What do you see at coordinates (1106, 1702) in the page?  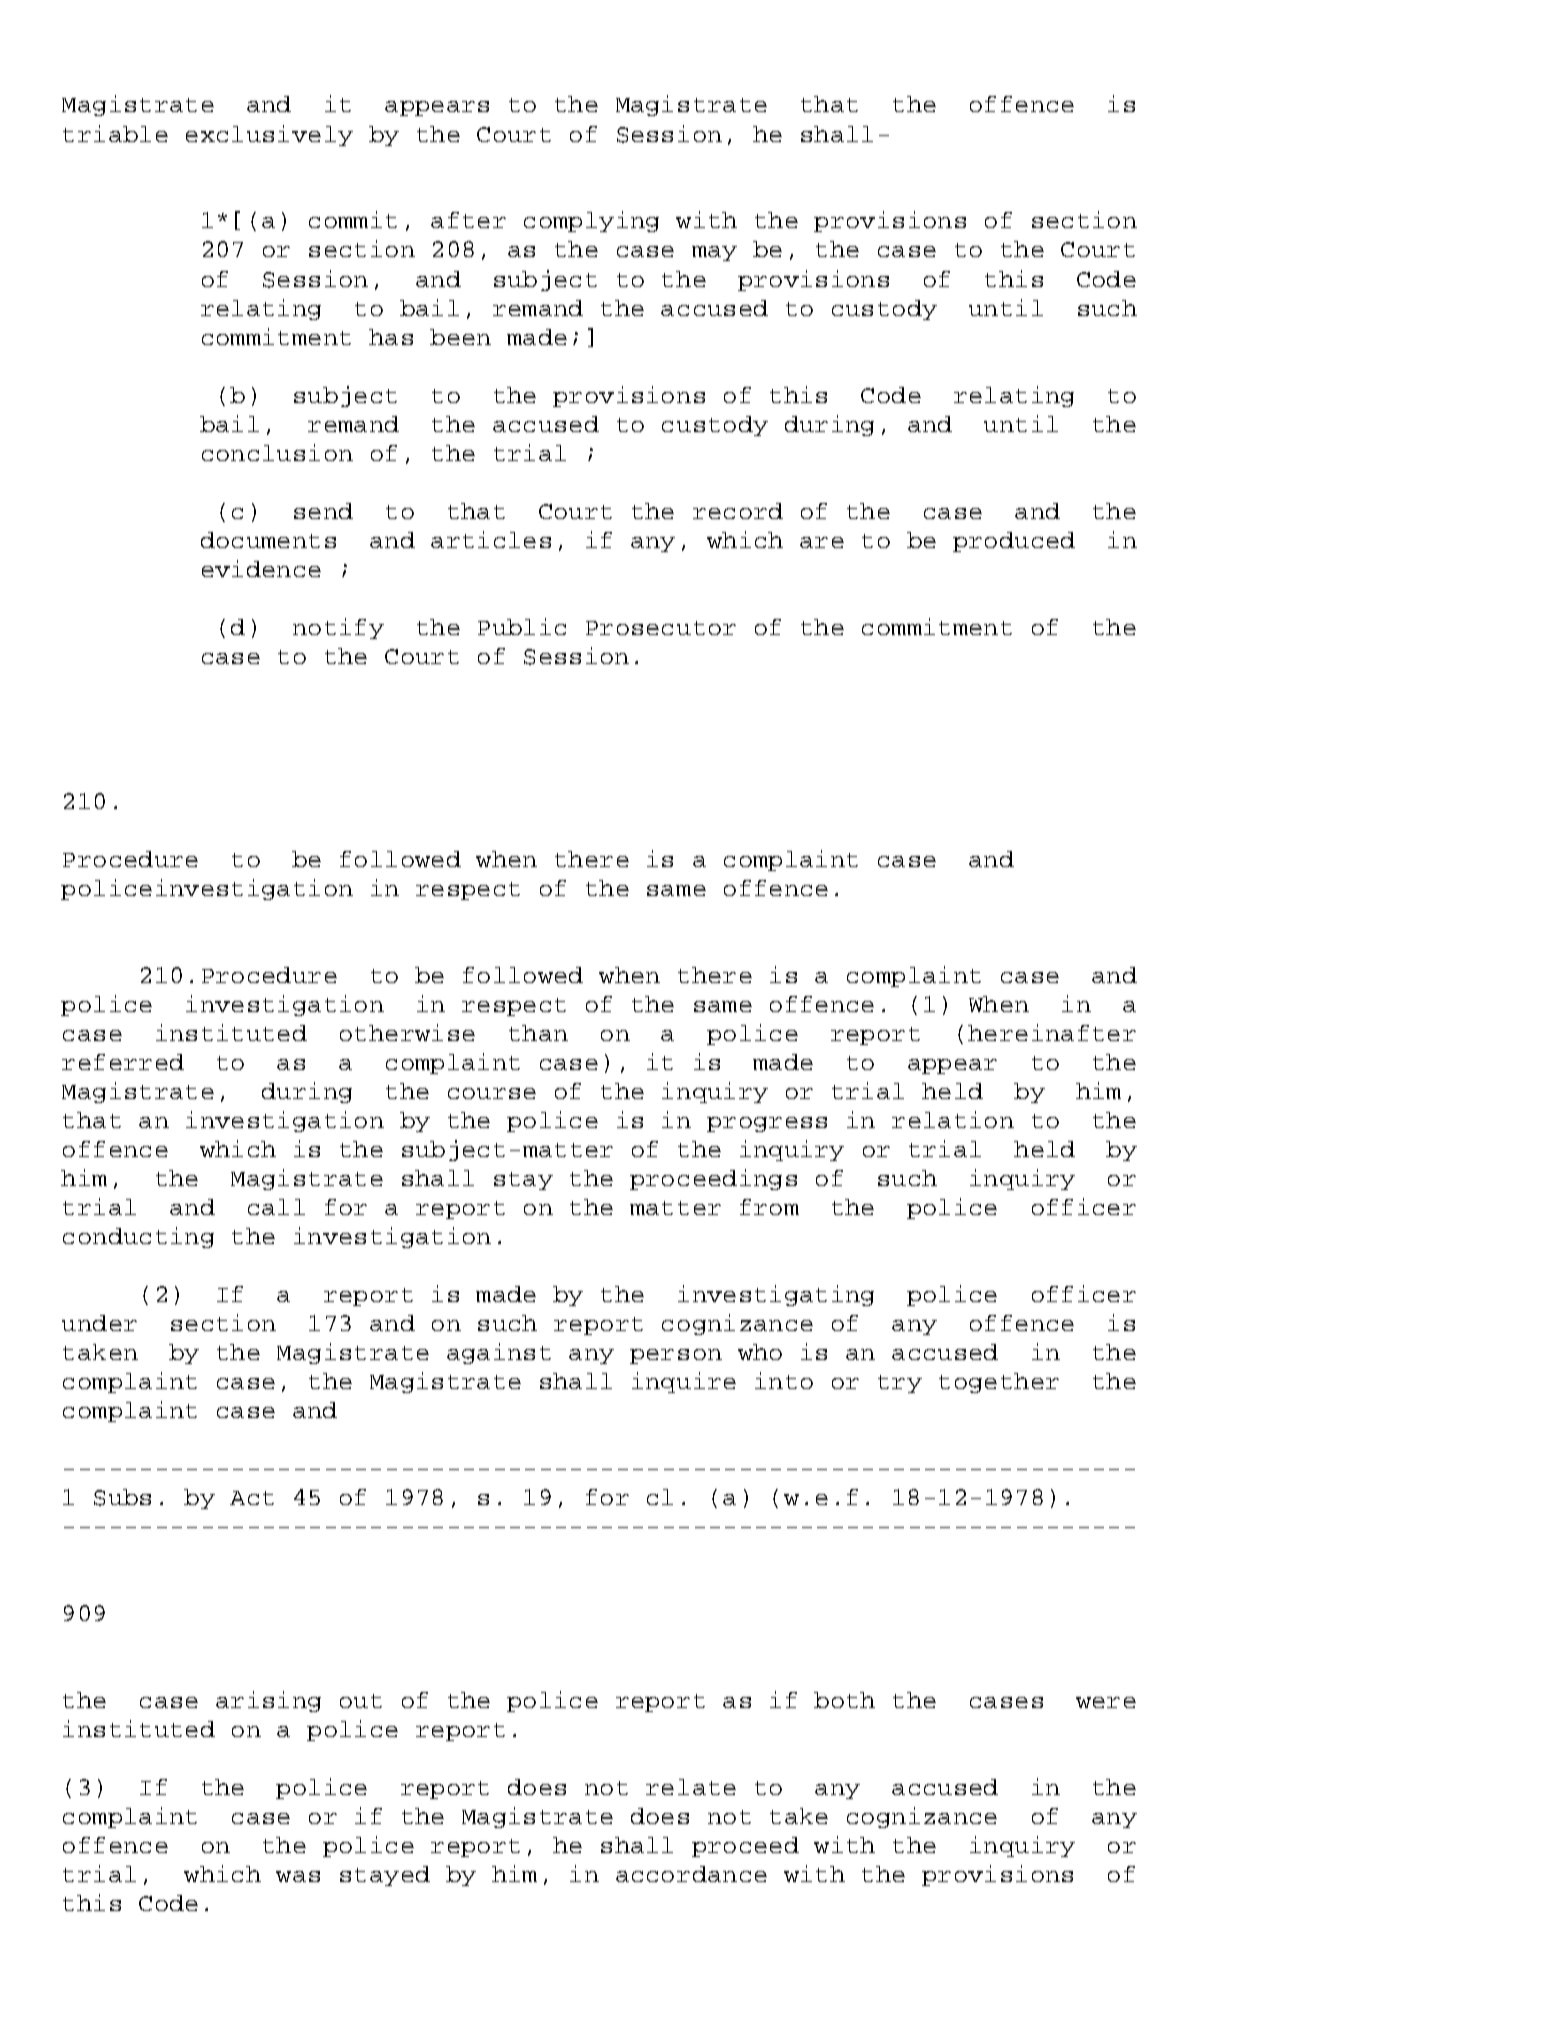 I see `were` at bounding box center [1106, 1702].
